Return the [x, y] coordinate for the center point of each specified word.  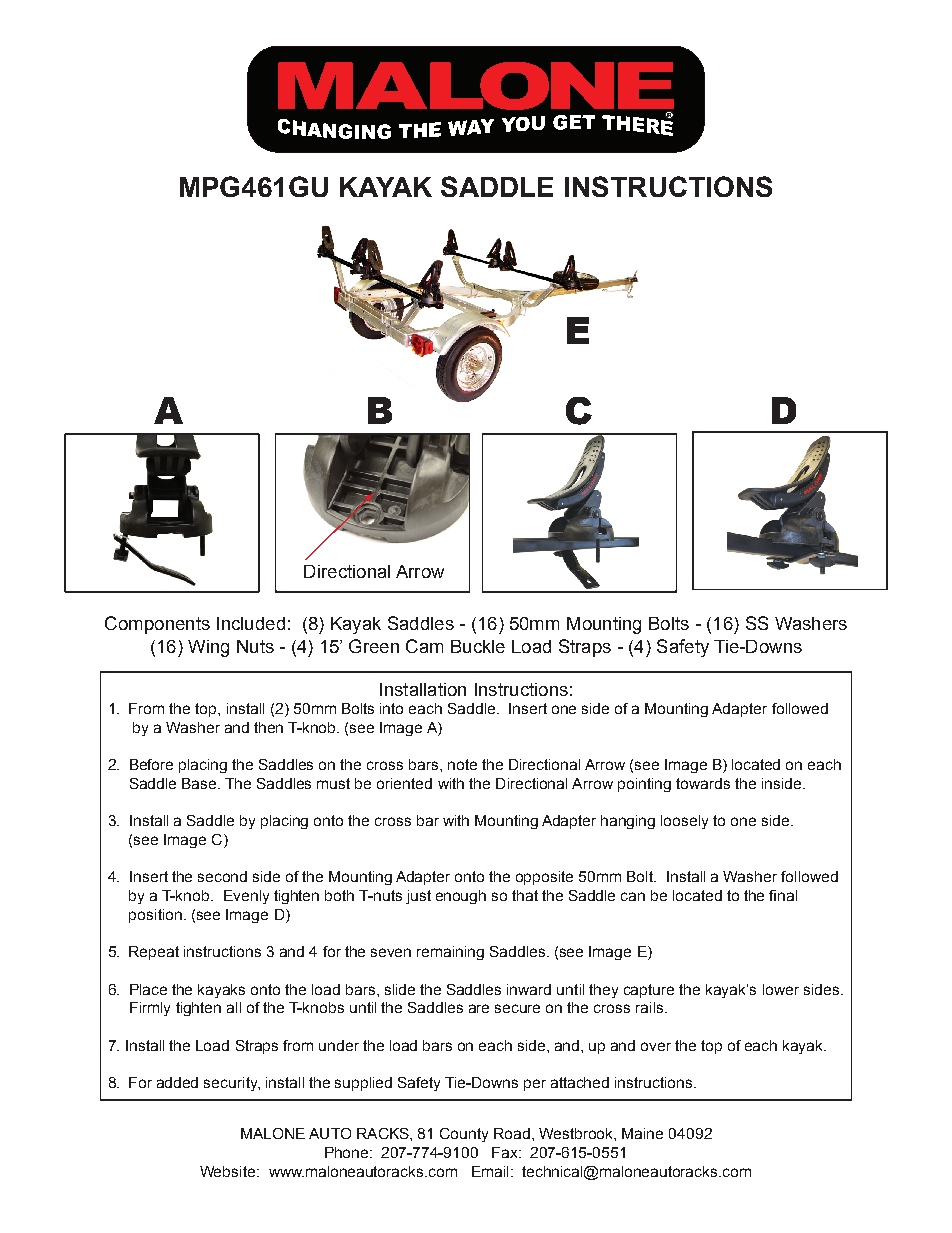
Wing [208, 648]
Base [200, 783]
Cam [424, 646]
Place [148, 989]
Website [229, 1171]
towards [703, 783]
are [479, 1008]
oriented [404, 783]
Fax [506, 1152]
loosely [684, 822]
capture [649, 991]
